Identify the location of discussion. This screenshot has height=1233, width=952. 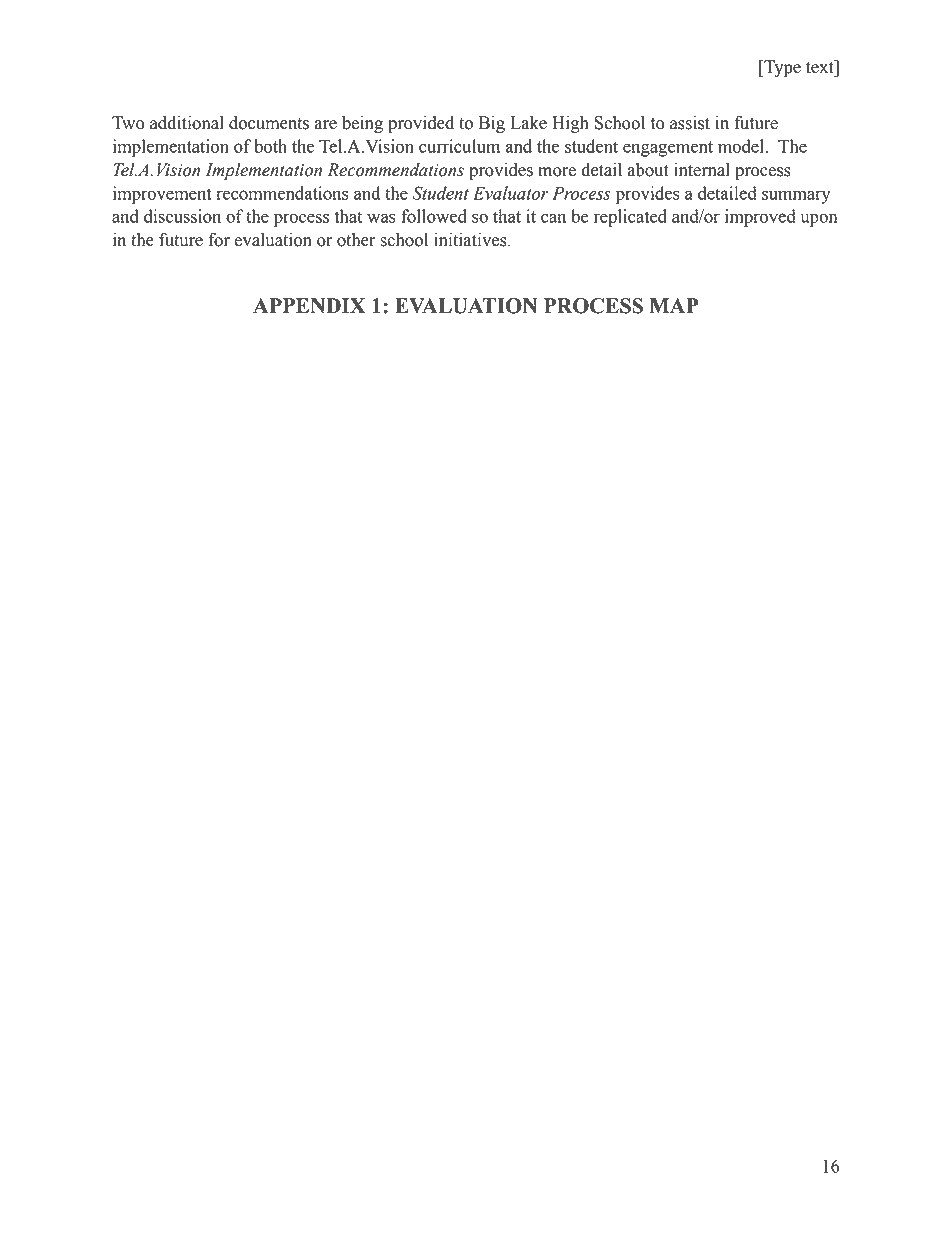
(182, 216).
